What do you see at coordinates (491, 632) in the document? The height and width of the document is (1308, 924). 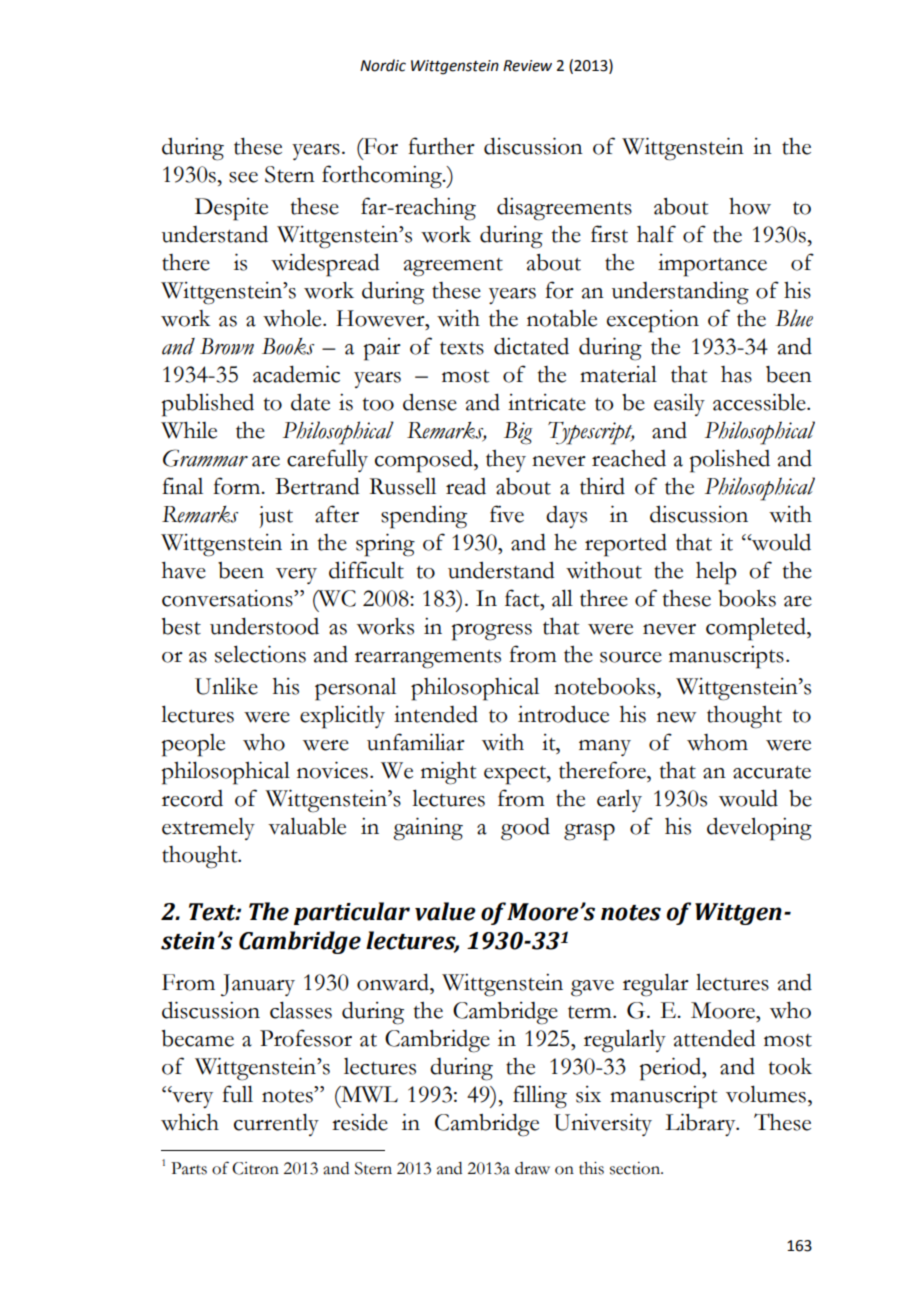 I see `progress` at bounding box center [491, 632].
